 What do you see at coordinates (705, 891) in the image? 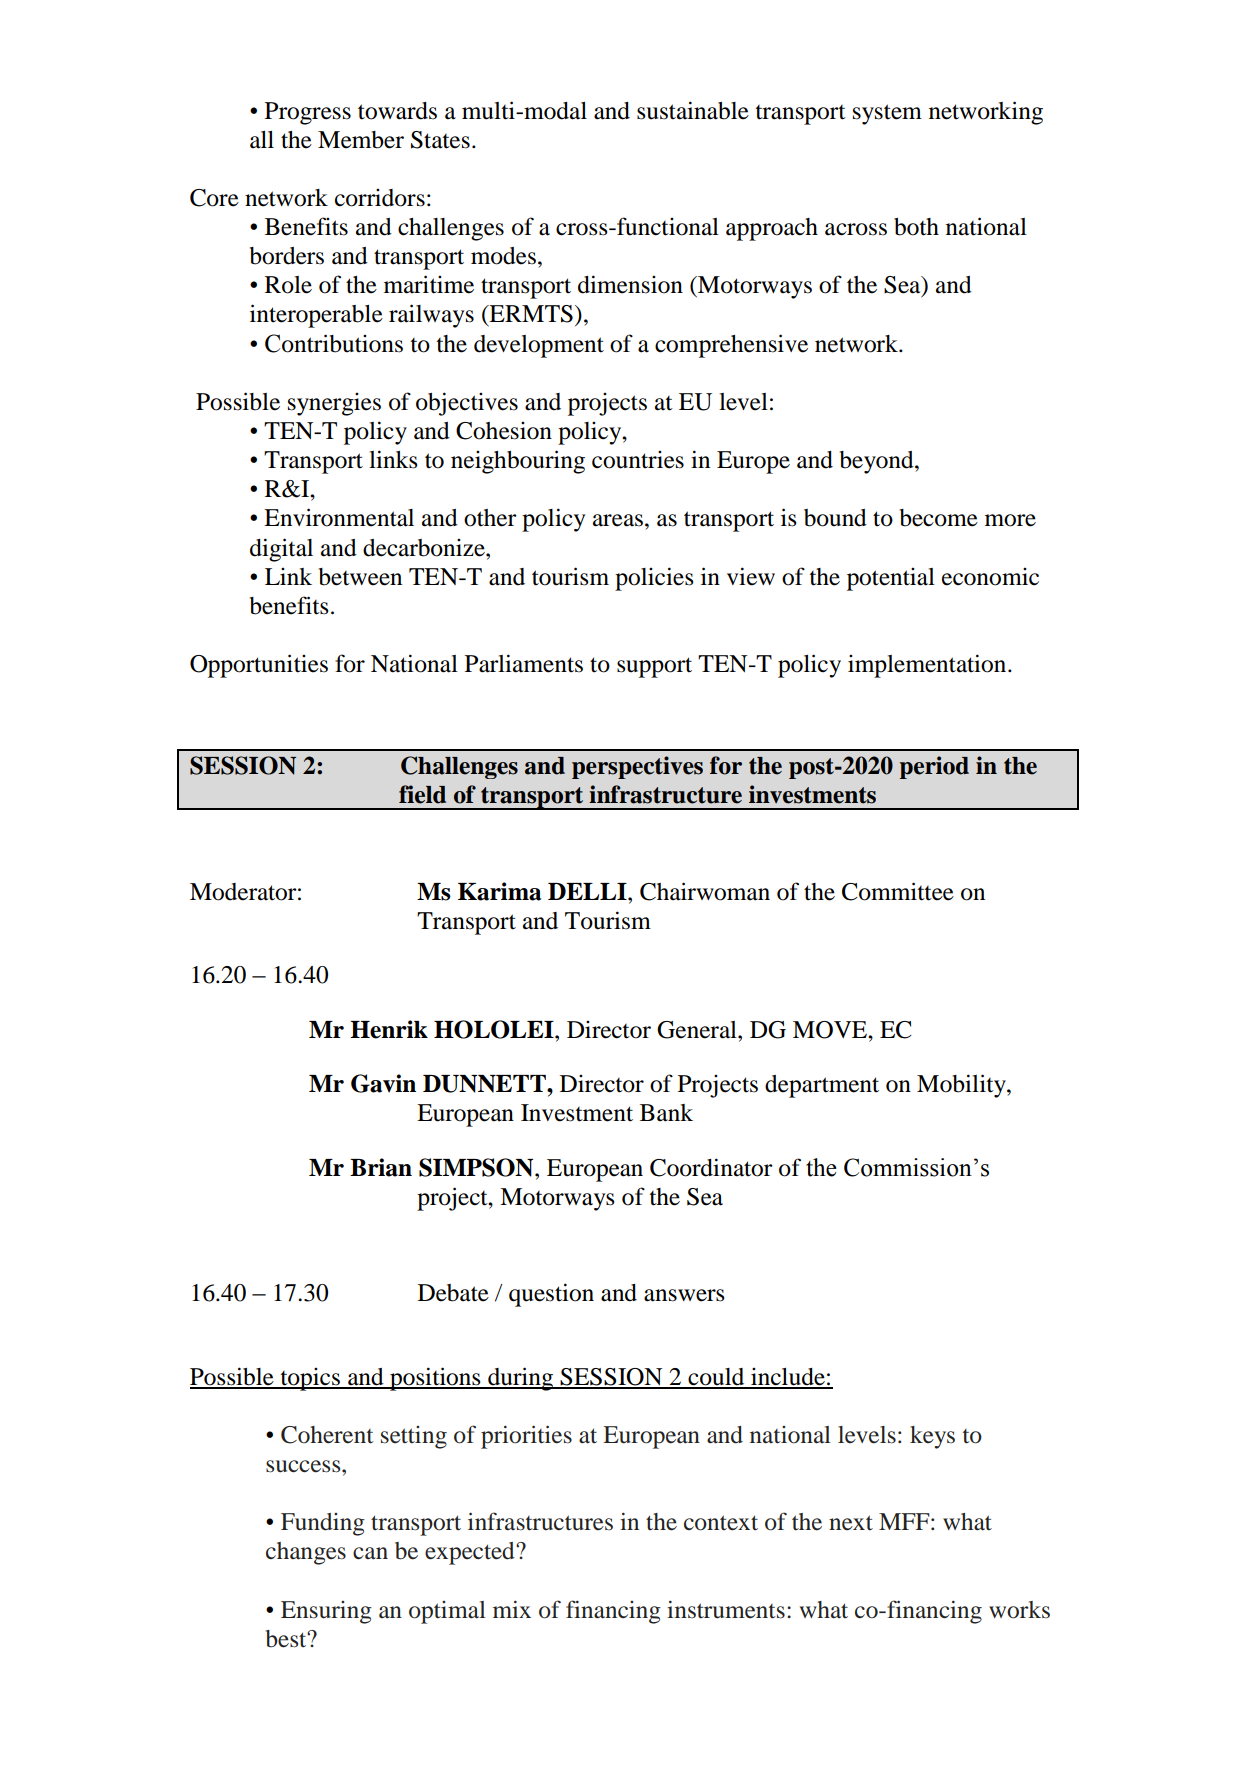
I see `Chairwoman` at bounding box center [705, 891].
